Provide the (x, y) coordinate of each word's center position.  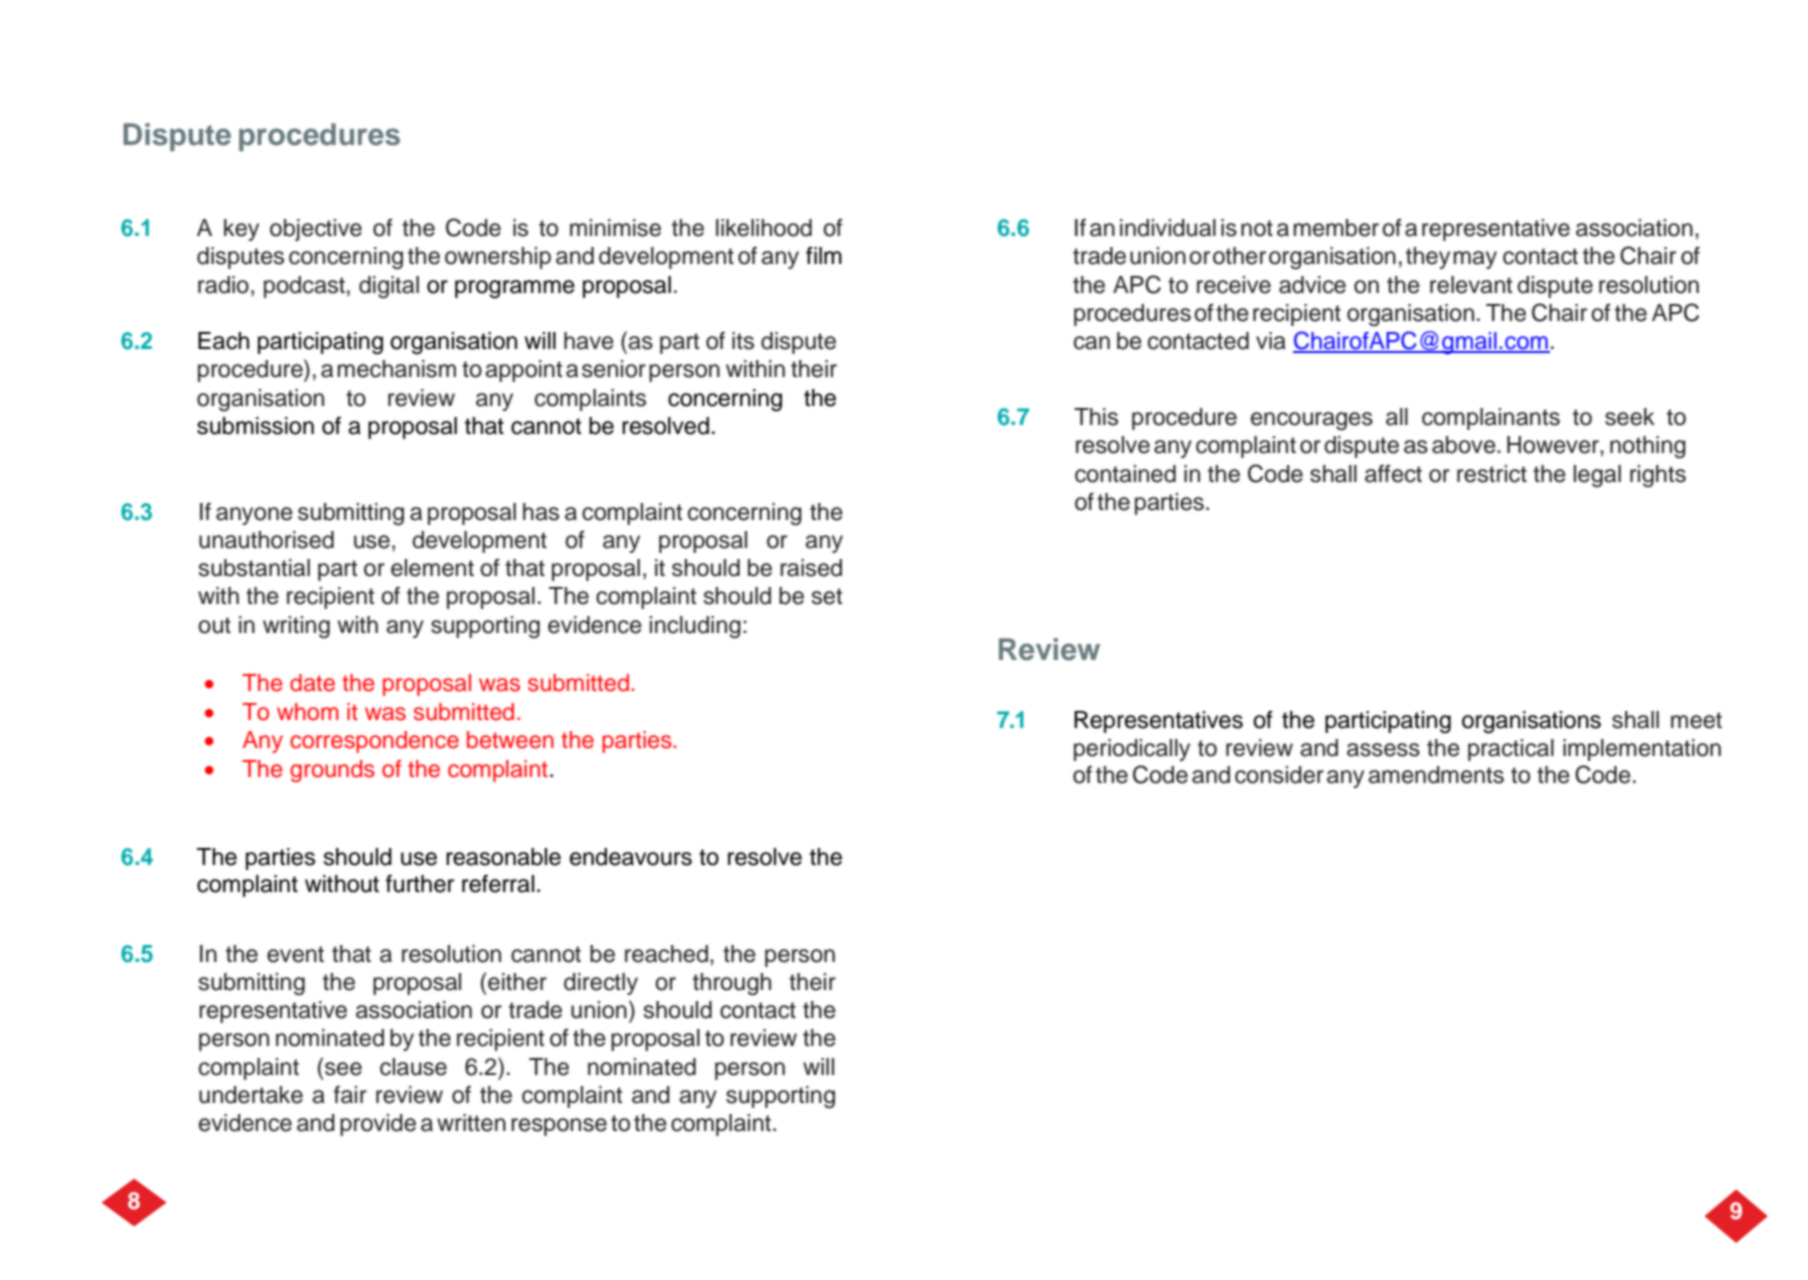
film (824, 255)
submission (255, 426)
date (312, 683)
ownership (498, 258)
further (420, 883)
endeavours (631, 857)
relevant (1471, 285)
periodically (1132, 750)
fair (350, 1094)
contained (1125, 474)
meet (1696, 720)
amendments (1436, 775)
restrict (1492, 474)
